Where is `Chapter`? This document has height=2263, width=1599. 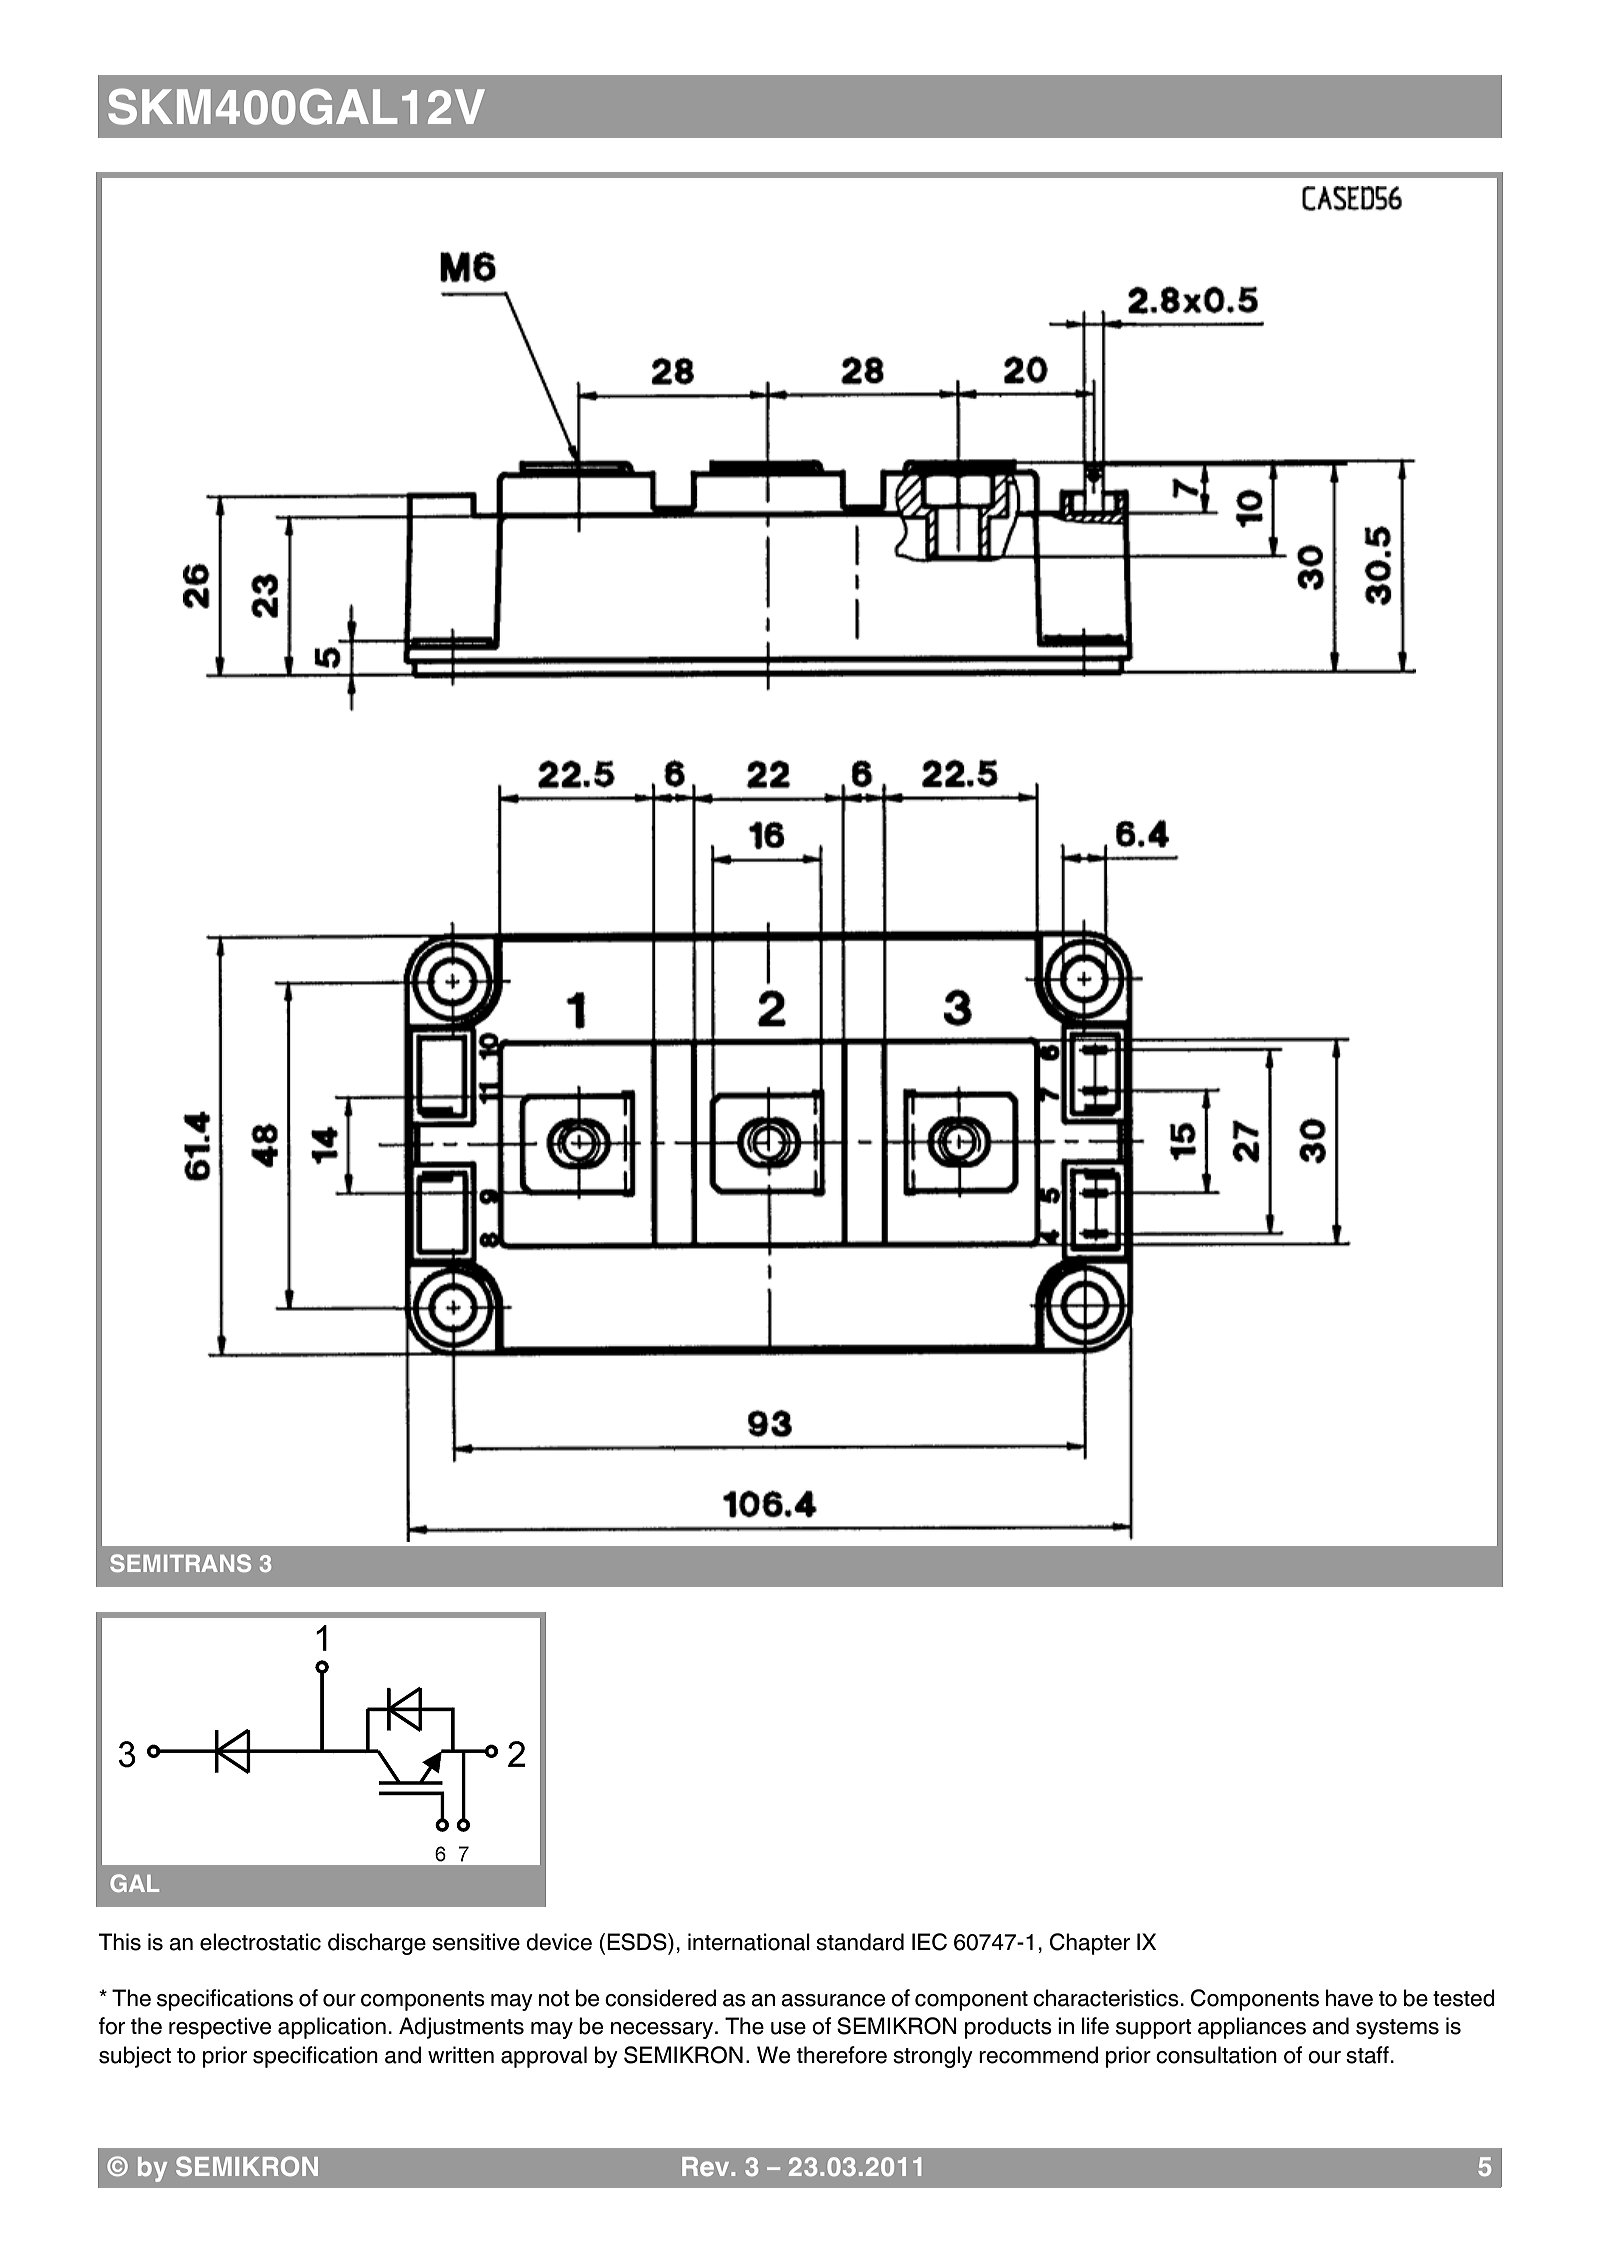
Chapter is located at coordinates (1090, 1944).
